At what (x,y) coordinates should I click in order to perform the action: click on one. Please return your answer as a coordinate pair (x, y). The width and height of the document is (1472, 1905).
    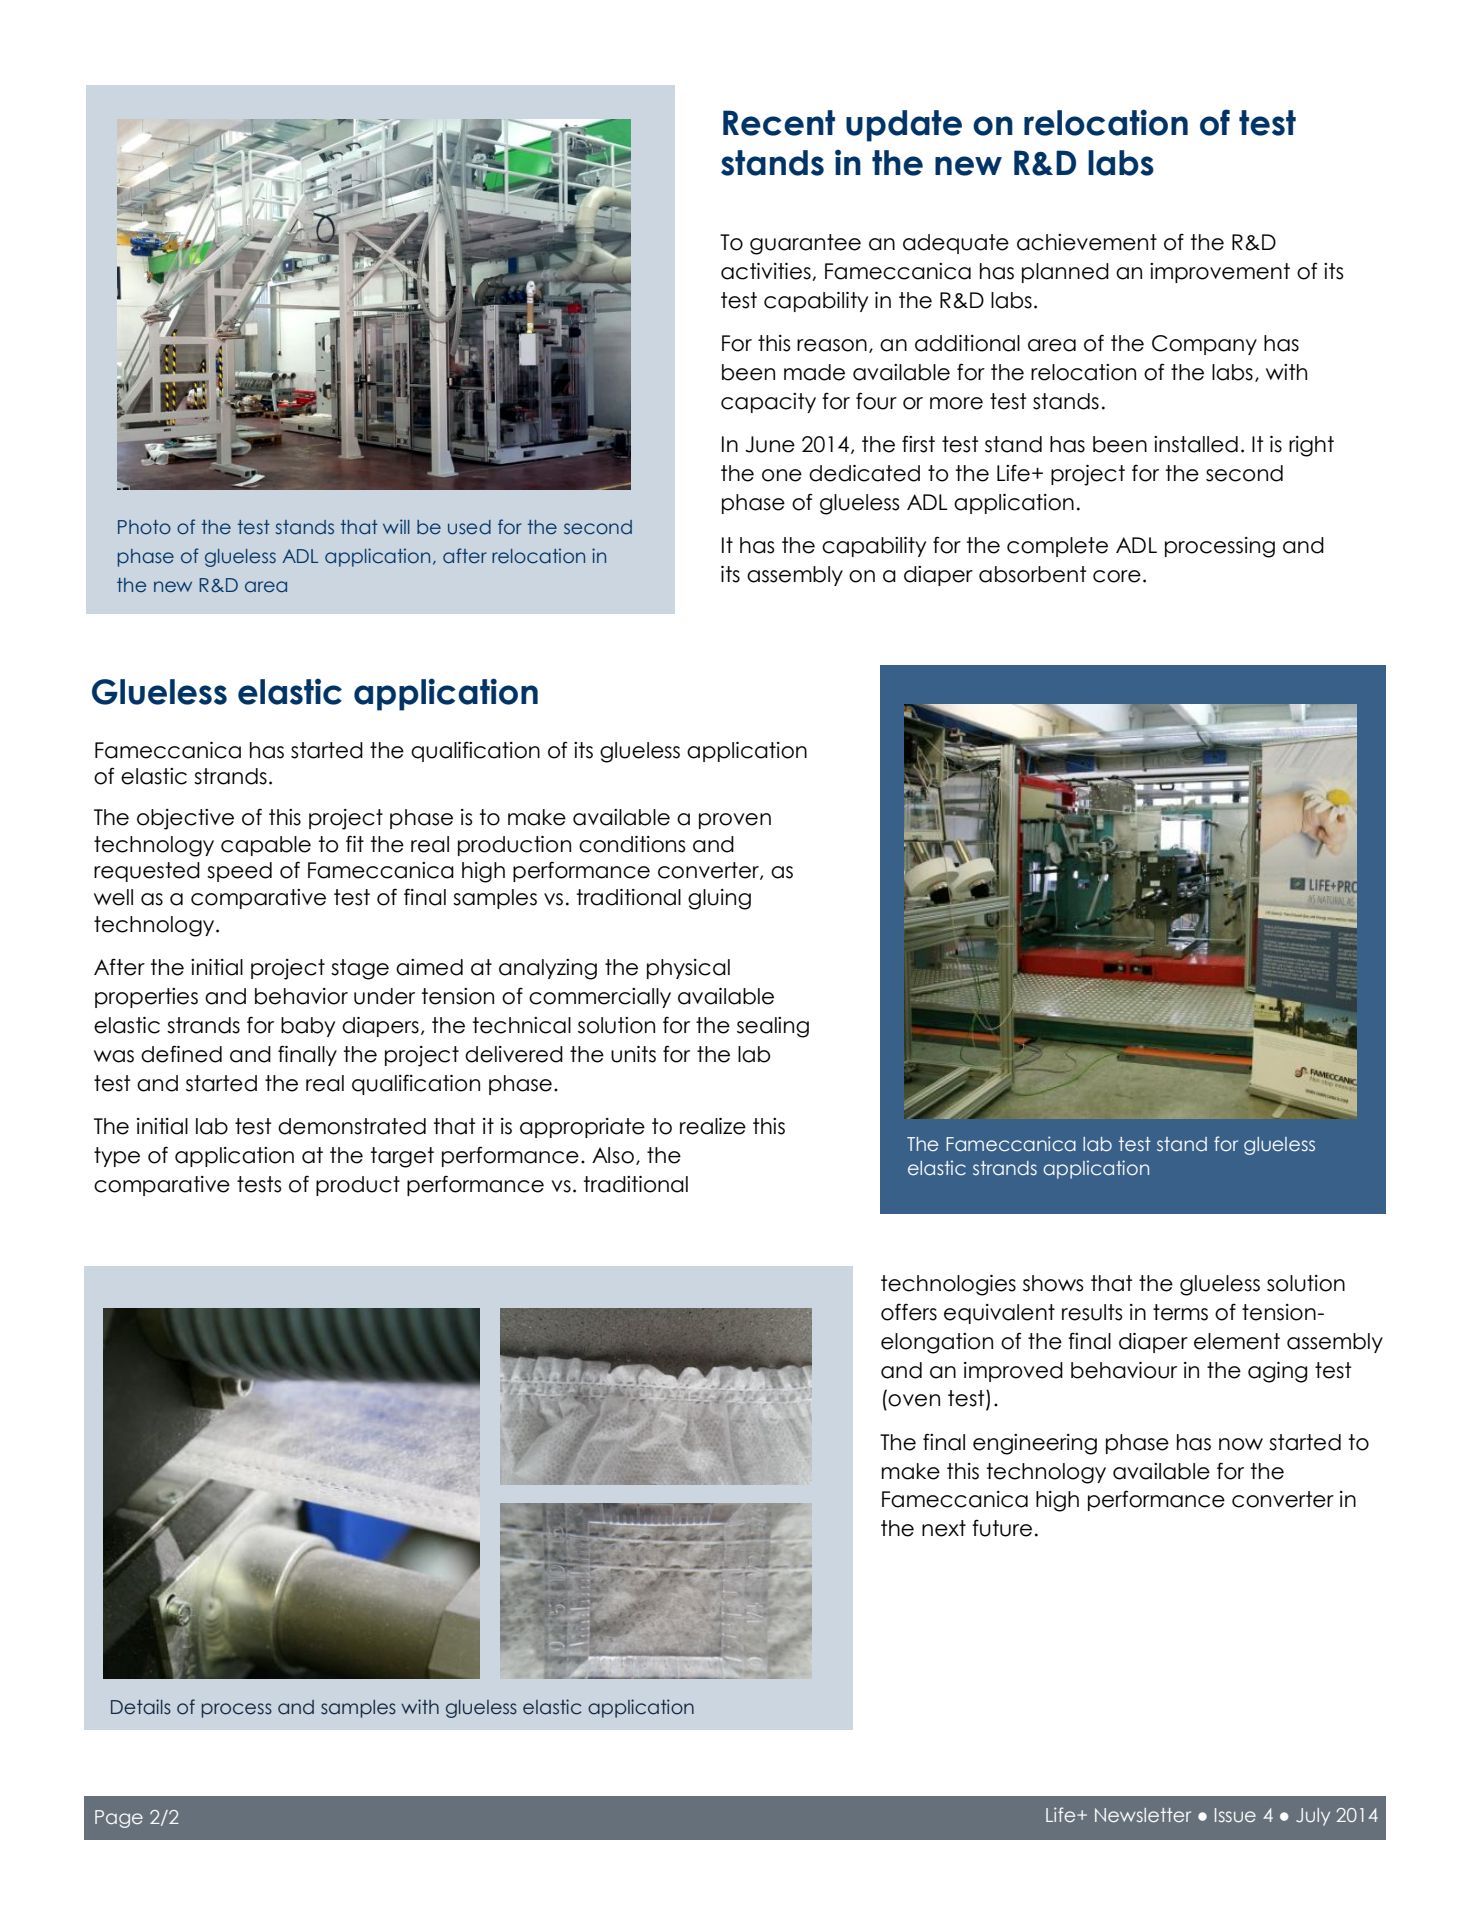
    Looking at the image, I should click on (782, 475).
